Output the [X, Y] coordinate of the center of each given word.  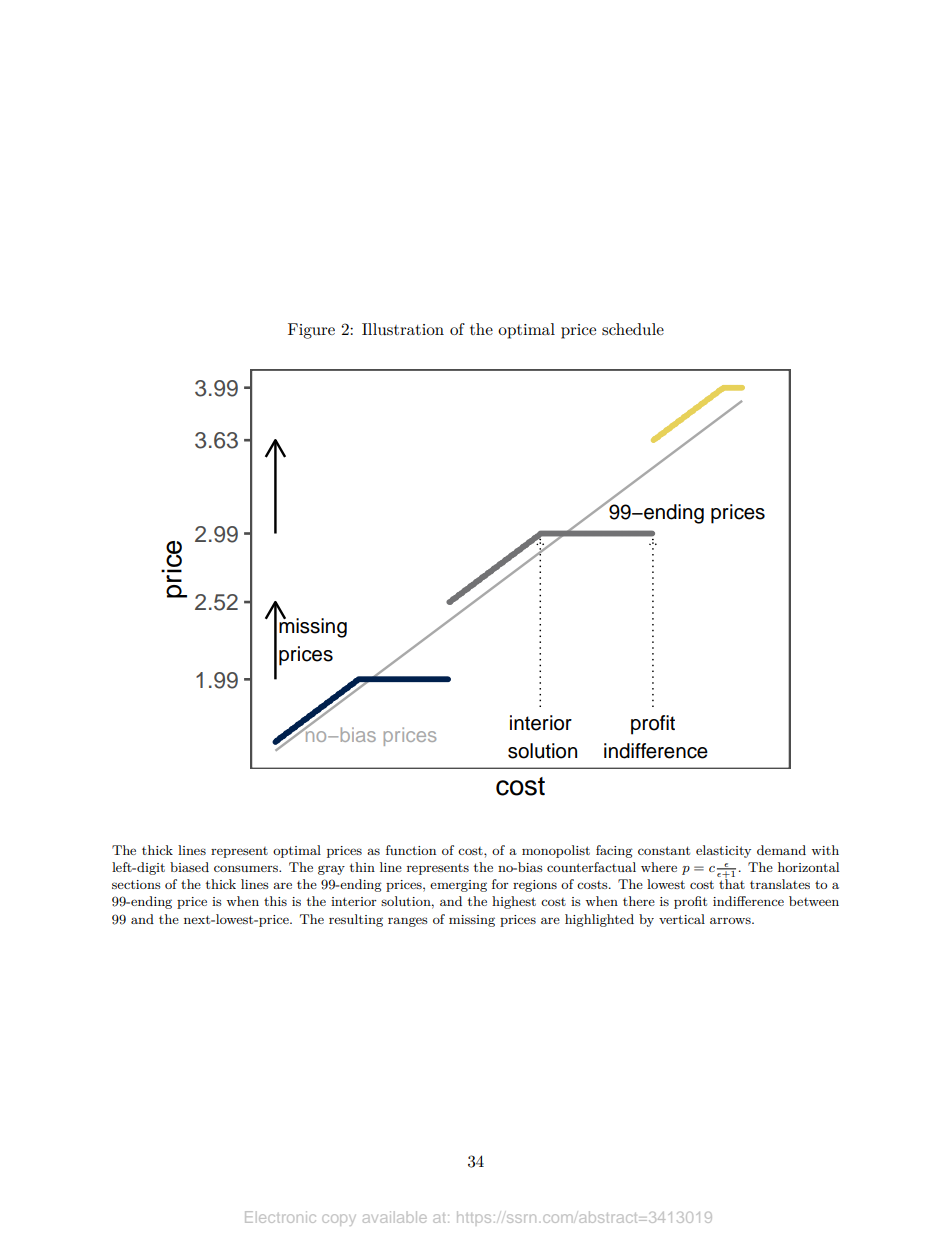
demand [781, 850]
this [275, 901]
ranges [408, 922]
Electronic [280, 1217]
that [732, 883]
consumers [247, 868]
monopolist [556, 851]
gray [331, 870]
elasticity [723, 851]
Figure [311, 331]
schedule [633, 329]
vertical [682, 919]
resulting [356, 920]
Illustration [403, 329]
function [411, 850]
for [500, 884]
